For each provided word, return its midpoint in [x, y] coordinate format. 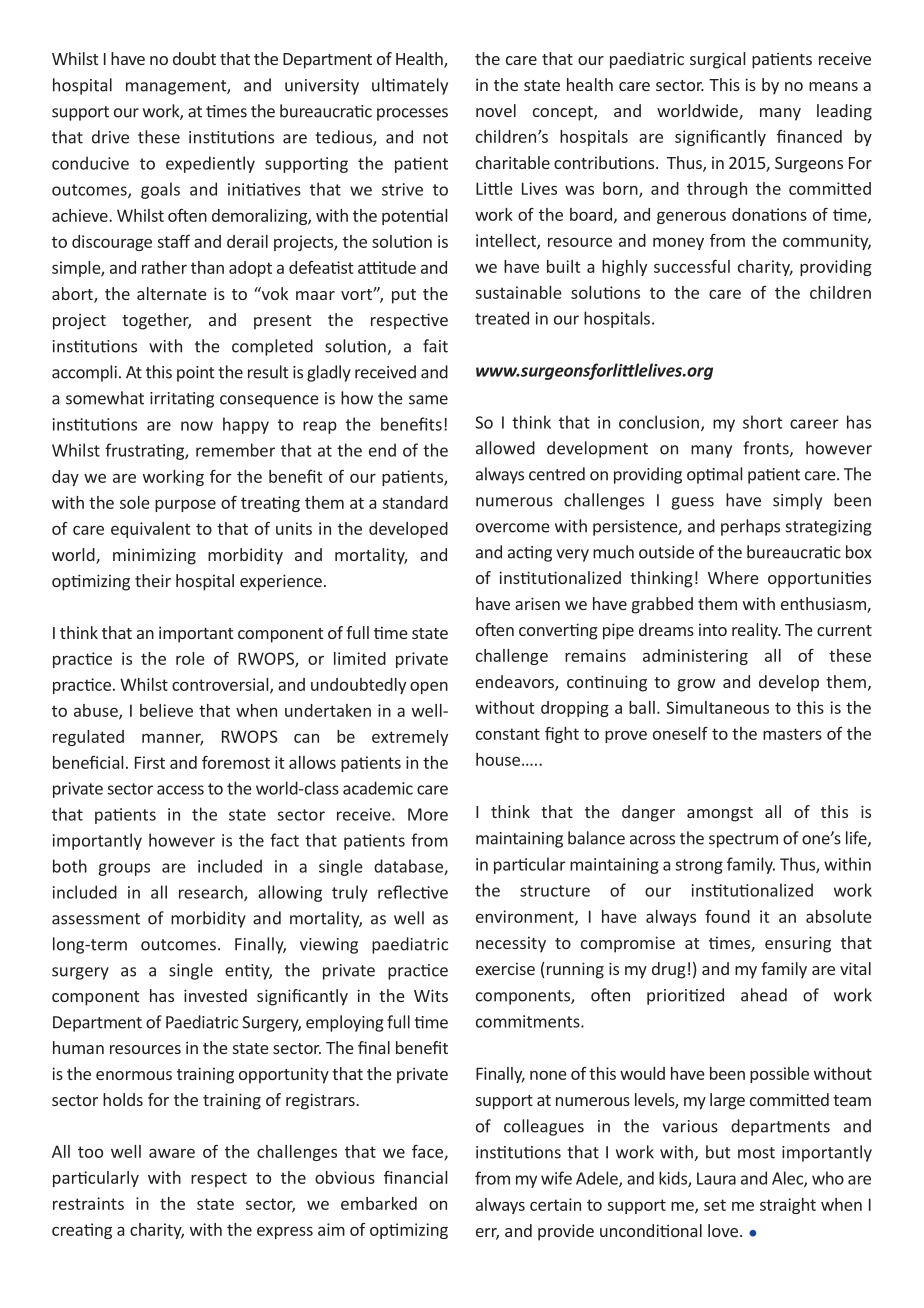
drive [110, 137]
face [428, 1152]
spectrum [743, 840]
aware [172, 1153]
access [180, 790]
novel [496, 110]
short [762, 422]
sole [135, 502]
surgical [717, 60]
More [428, 814]
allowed [505, 448]
